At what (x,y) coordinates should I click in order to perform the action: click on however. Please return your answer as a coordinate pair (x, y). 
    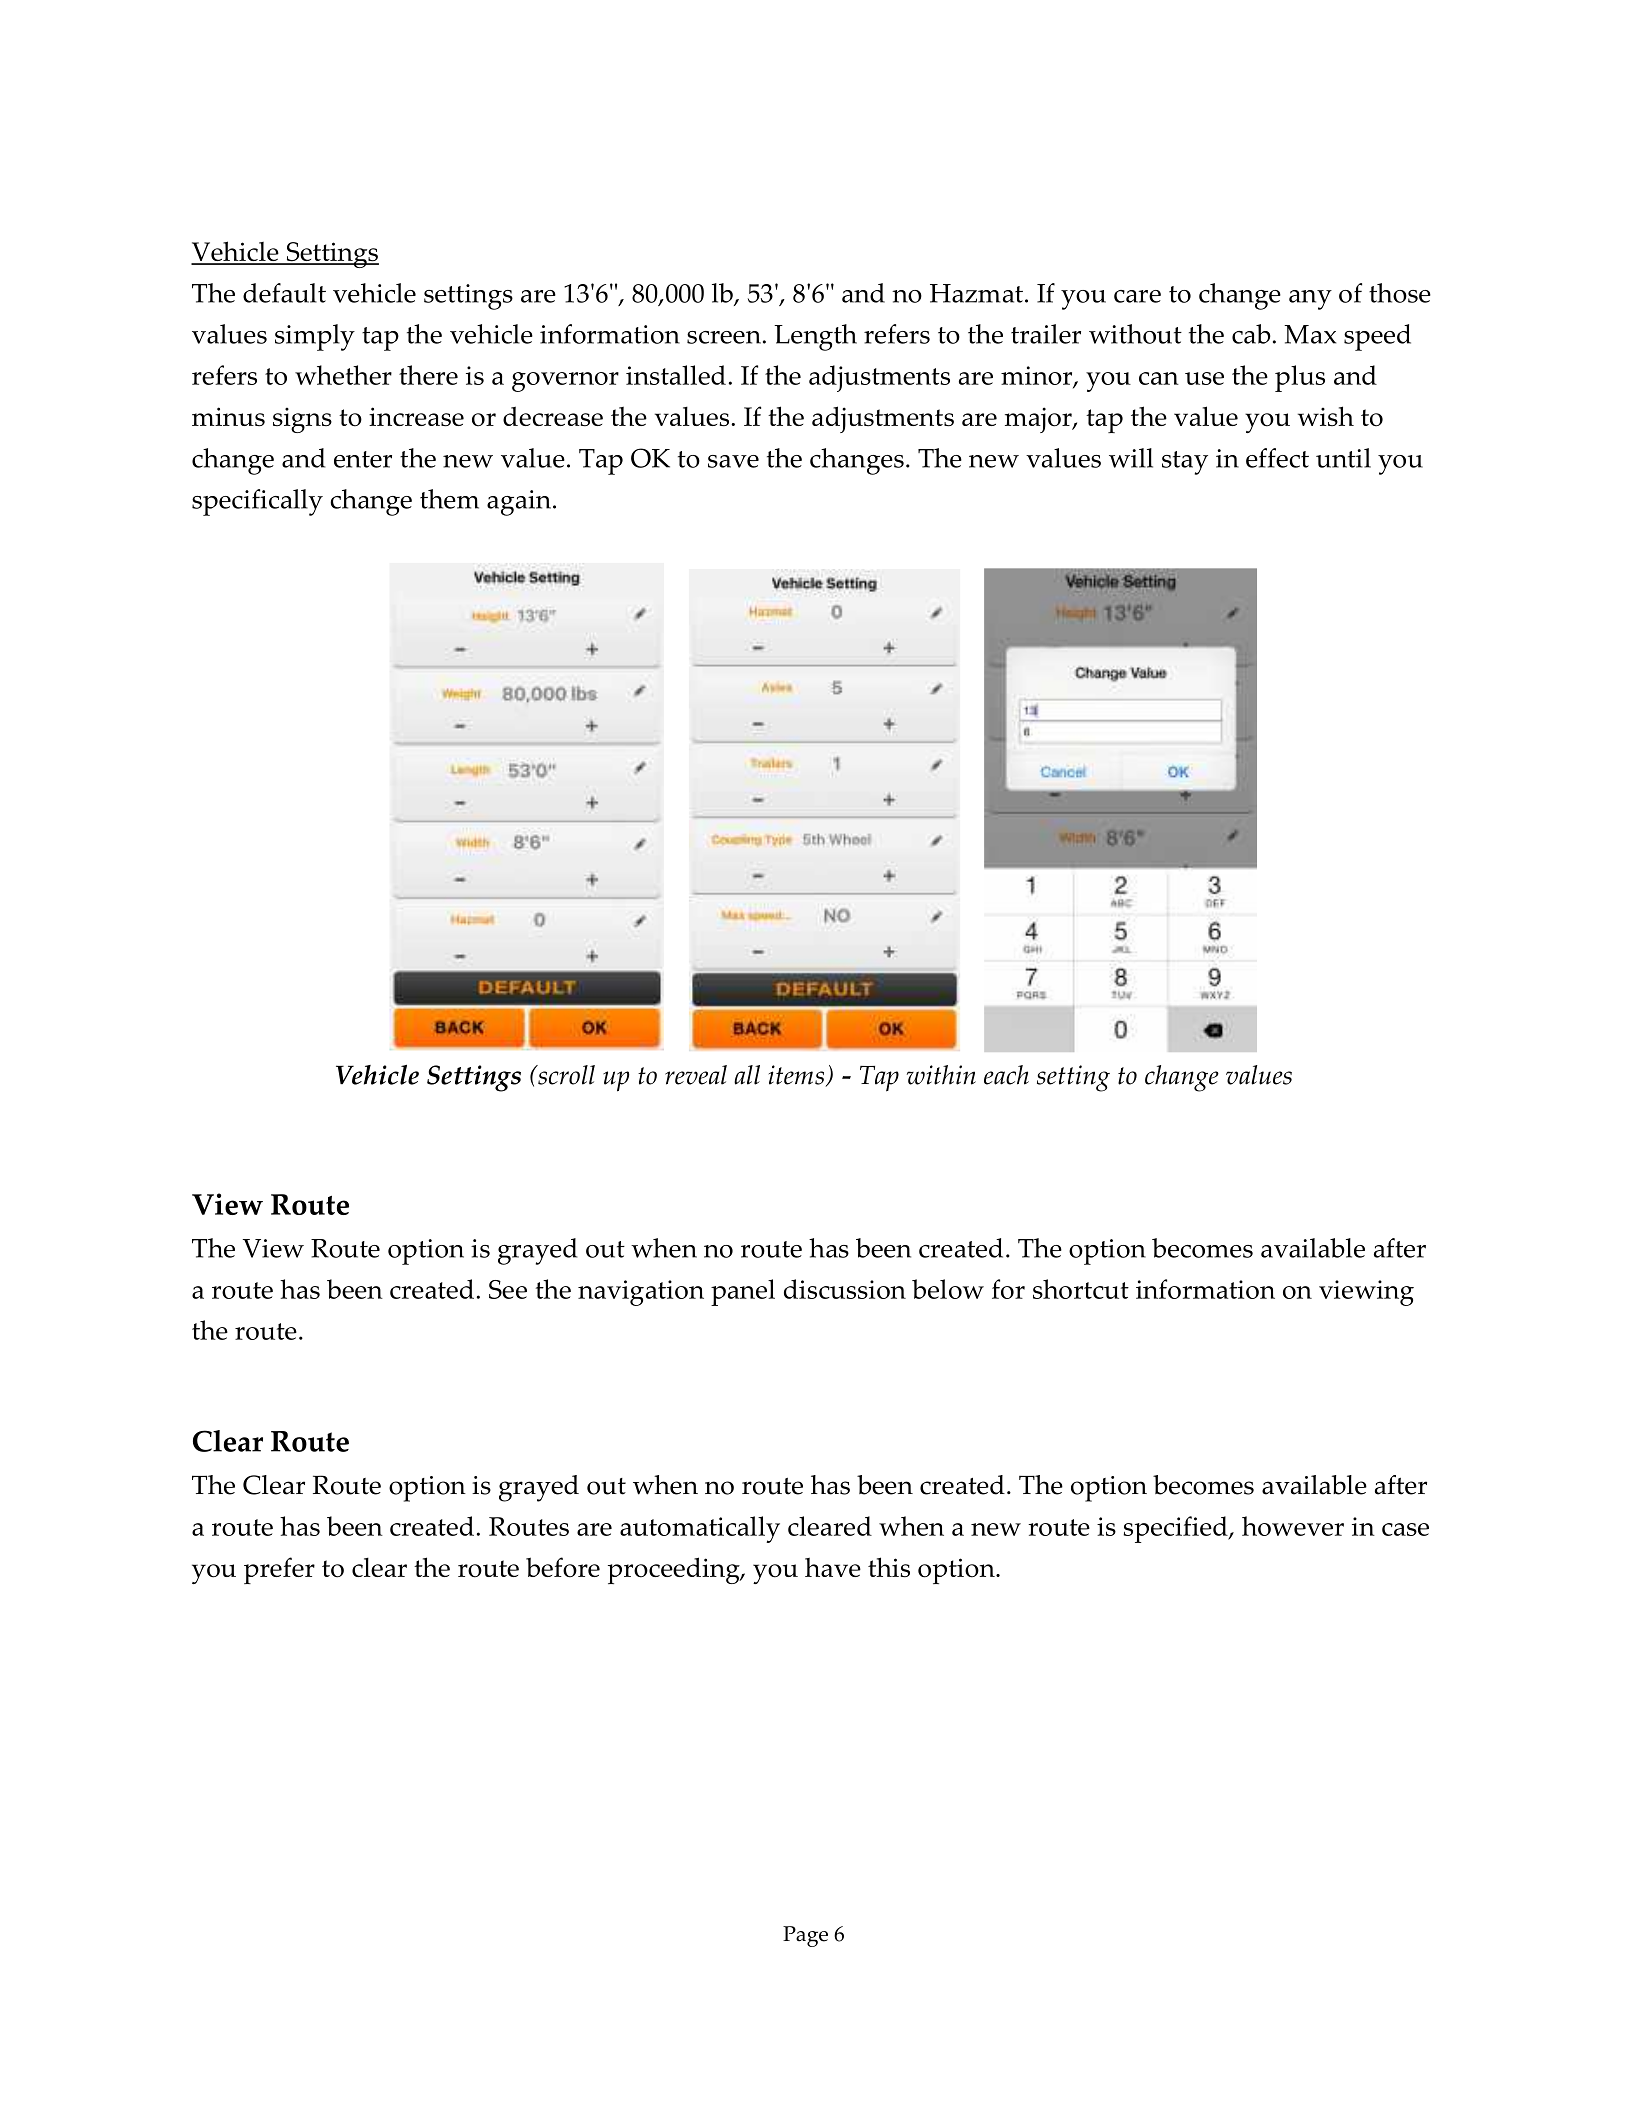
    Looking at the image, I should click on (1293, 1526).
